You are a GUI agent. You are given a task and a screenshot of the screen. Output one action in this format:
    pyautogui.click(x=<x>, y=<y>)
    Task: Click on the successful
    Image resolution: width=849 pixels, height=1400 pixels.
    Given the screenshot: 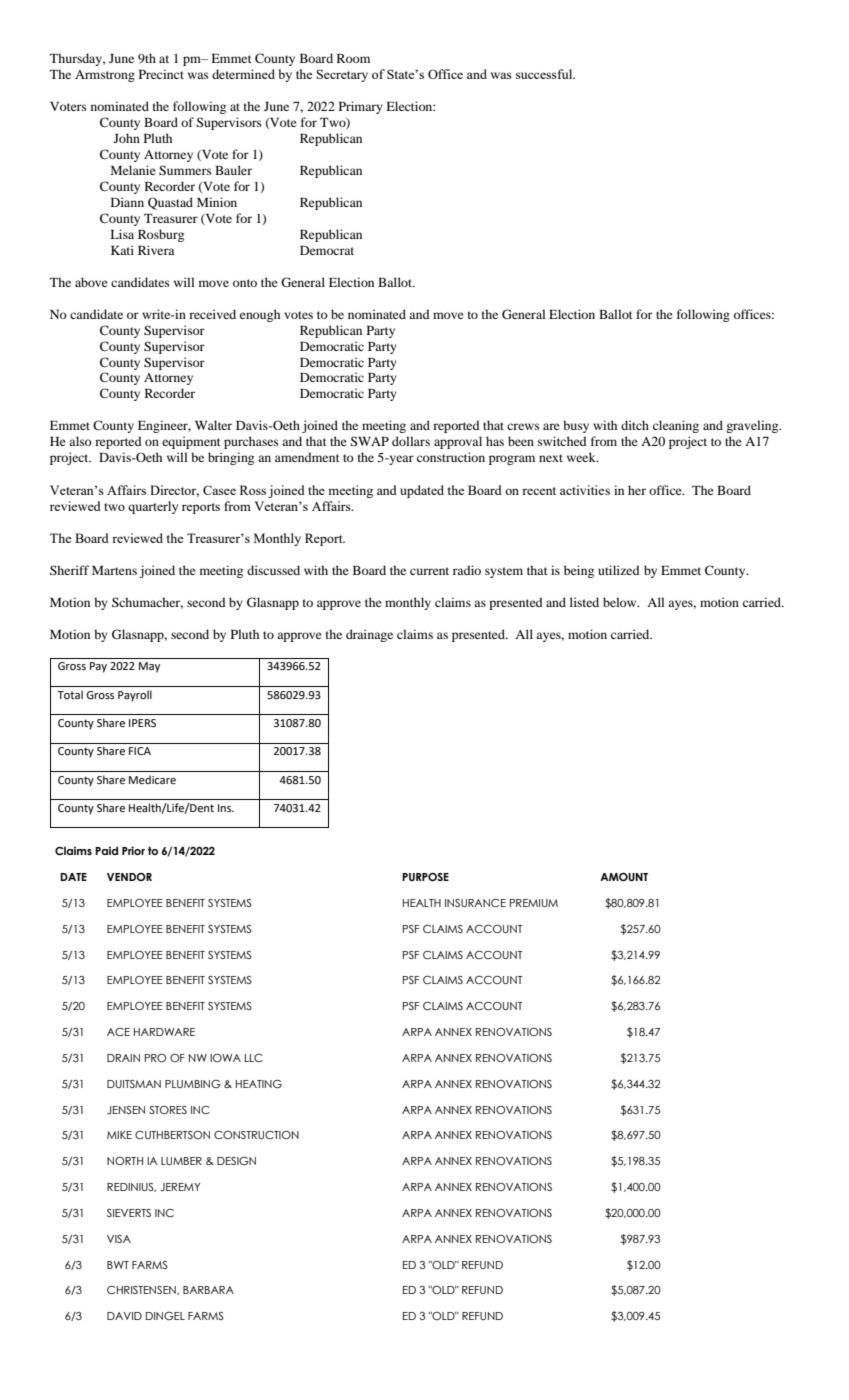 What is the action you would take?
    pyautogui.click(x=545, y=74)
